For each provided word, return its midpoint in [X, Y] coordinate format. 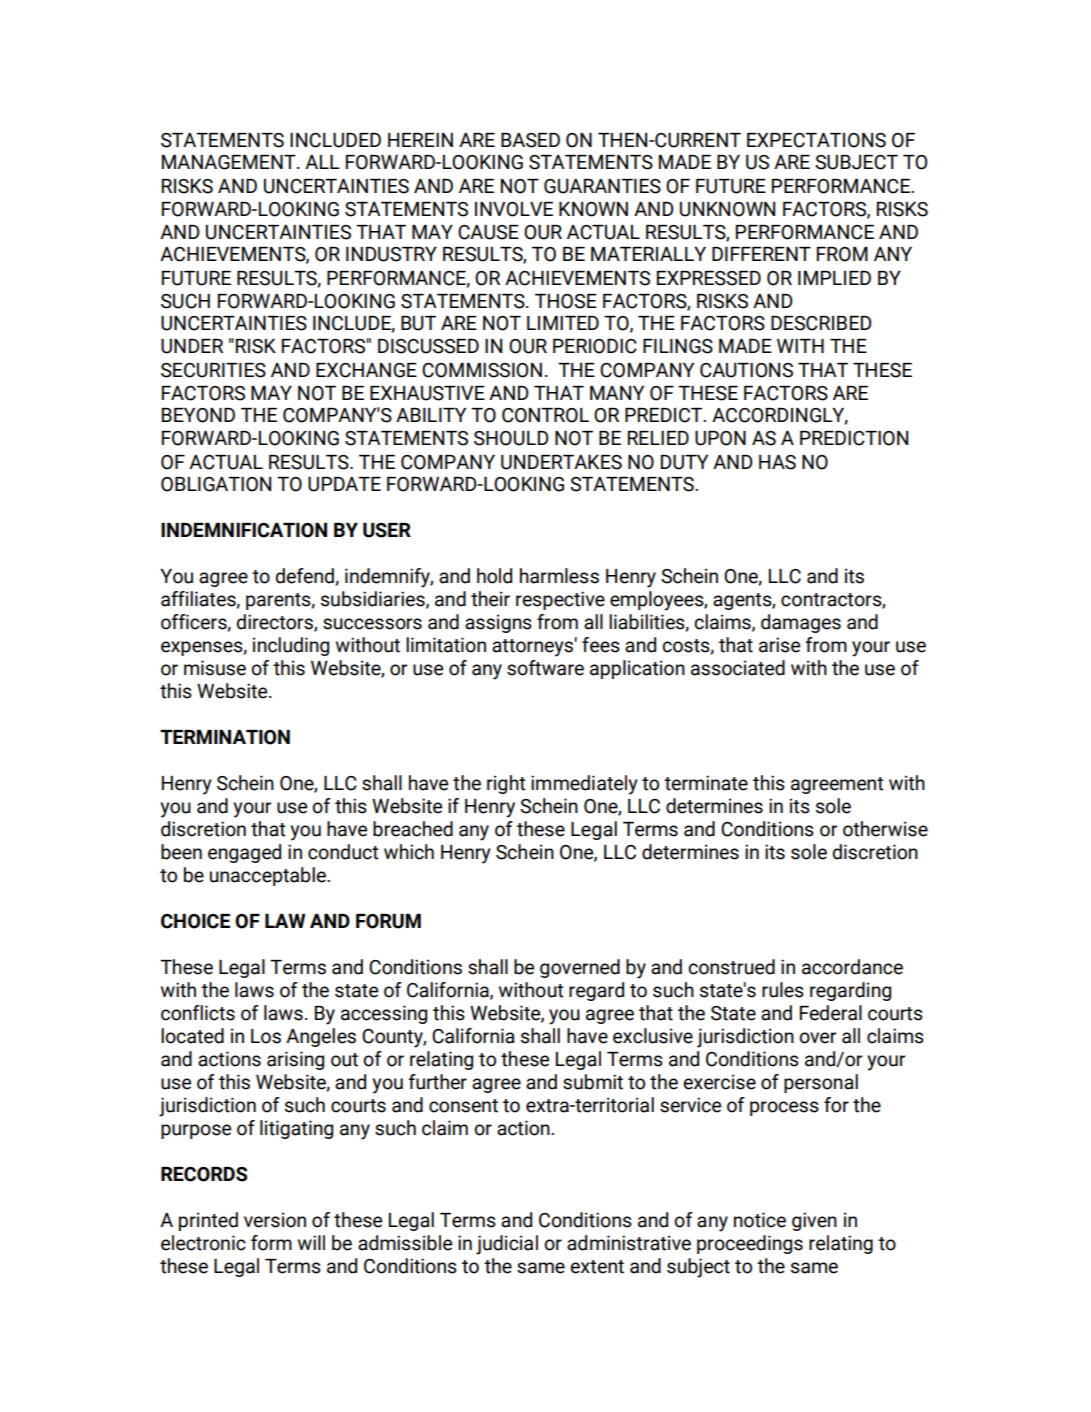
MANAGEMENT [230, 162]
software [545, 668]
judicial [507, 1245]
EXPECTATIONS [816, 140]
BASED [530, 140]
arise [779, 645]
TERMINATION [225, 737]
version [275, 1220]
